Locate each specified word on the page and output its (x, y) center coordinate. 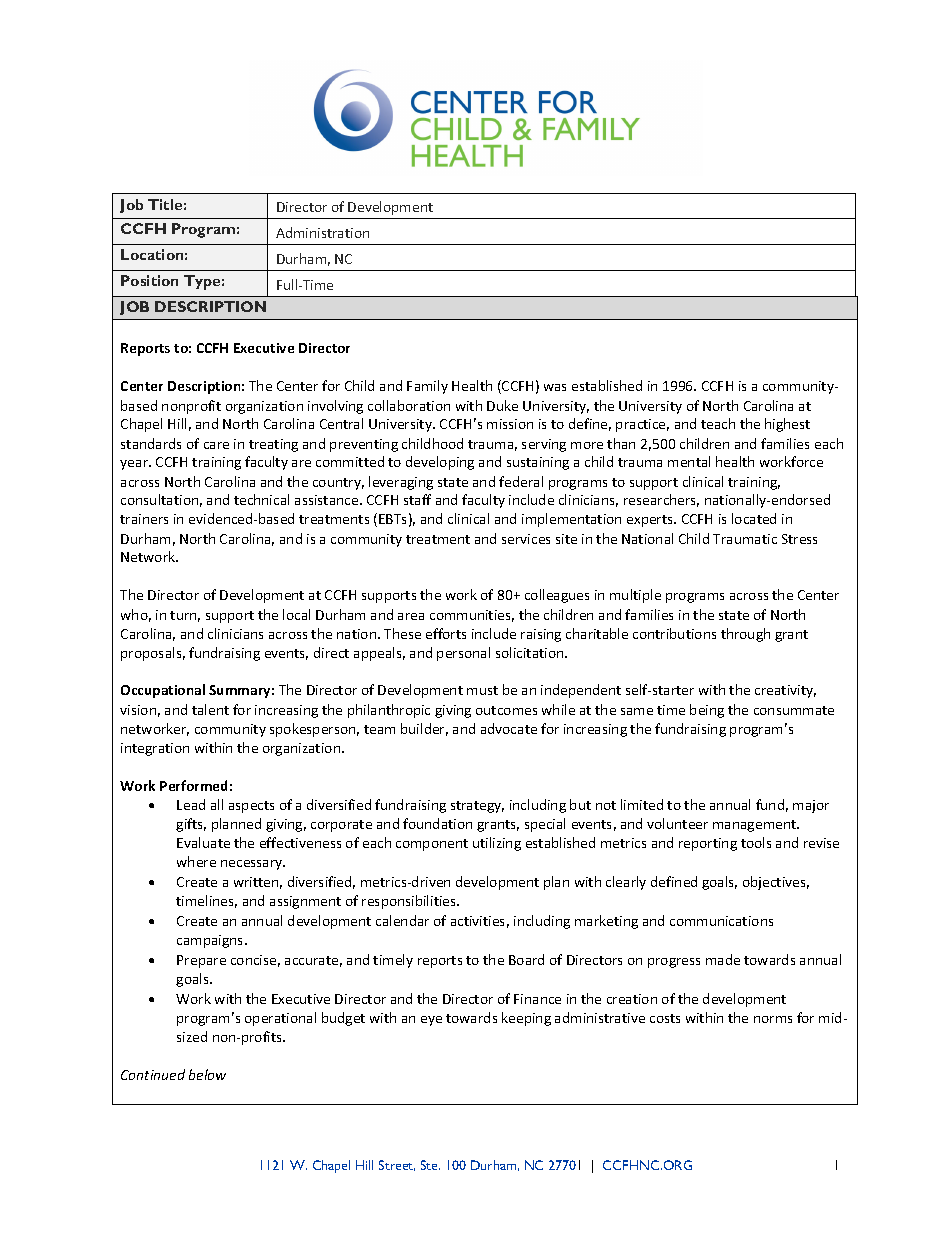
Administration (322, 232)
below (207, 1074)
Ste (430, 1165)
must (482, 690)
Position (149, 280)
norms (773, 1019)
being (707, 711)
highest (787, 425)
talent (210, 709)
